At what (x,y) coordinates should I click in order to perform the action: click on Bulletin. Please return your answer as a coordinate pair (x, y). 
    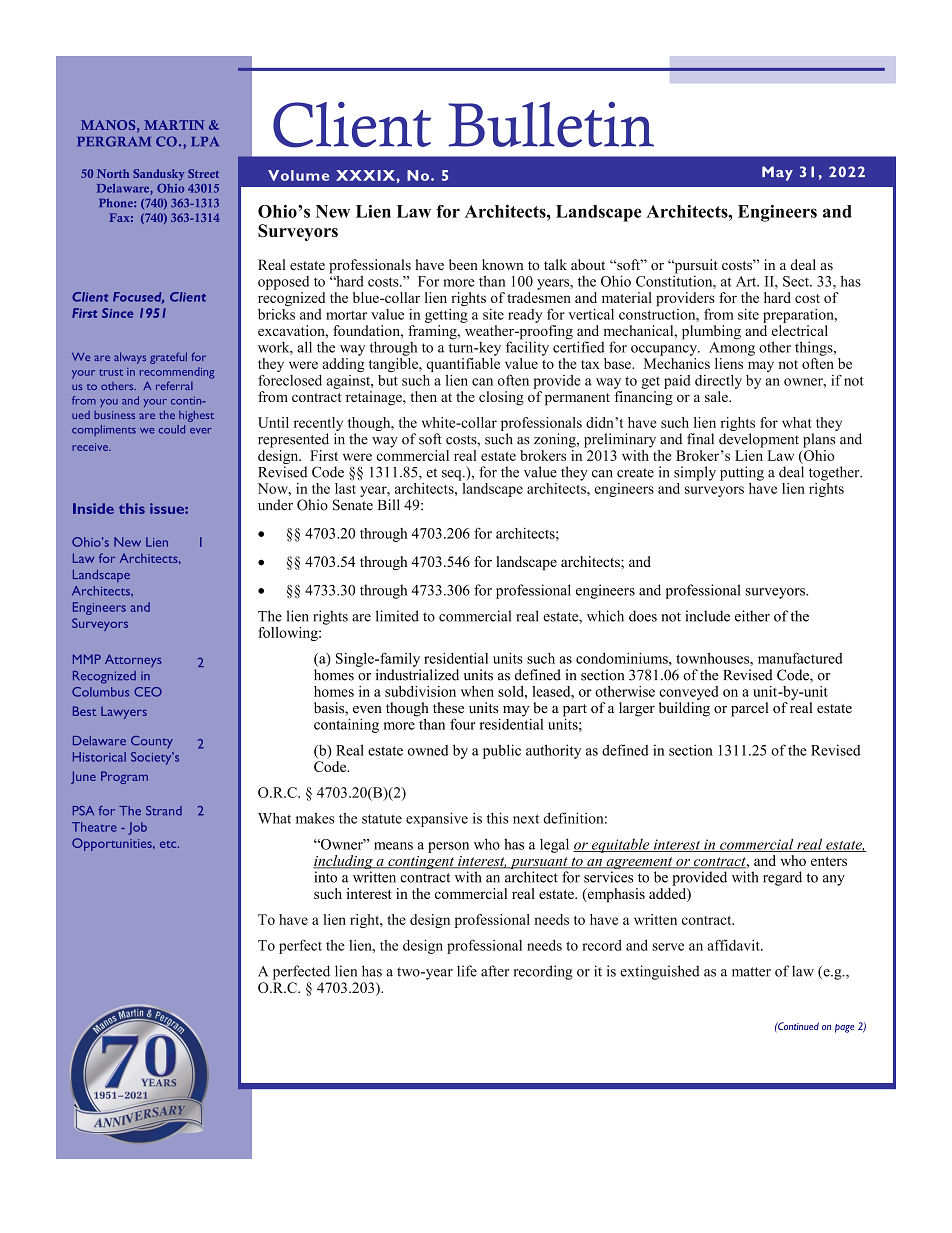
    Looking at the image, I should click on (551, 124).
